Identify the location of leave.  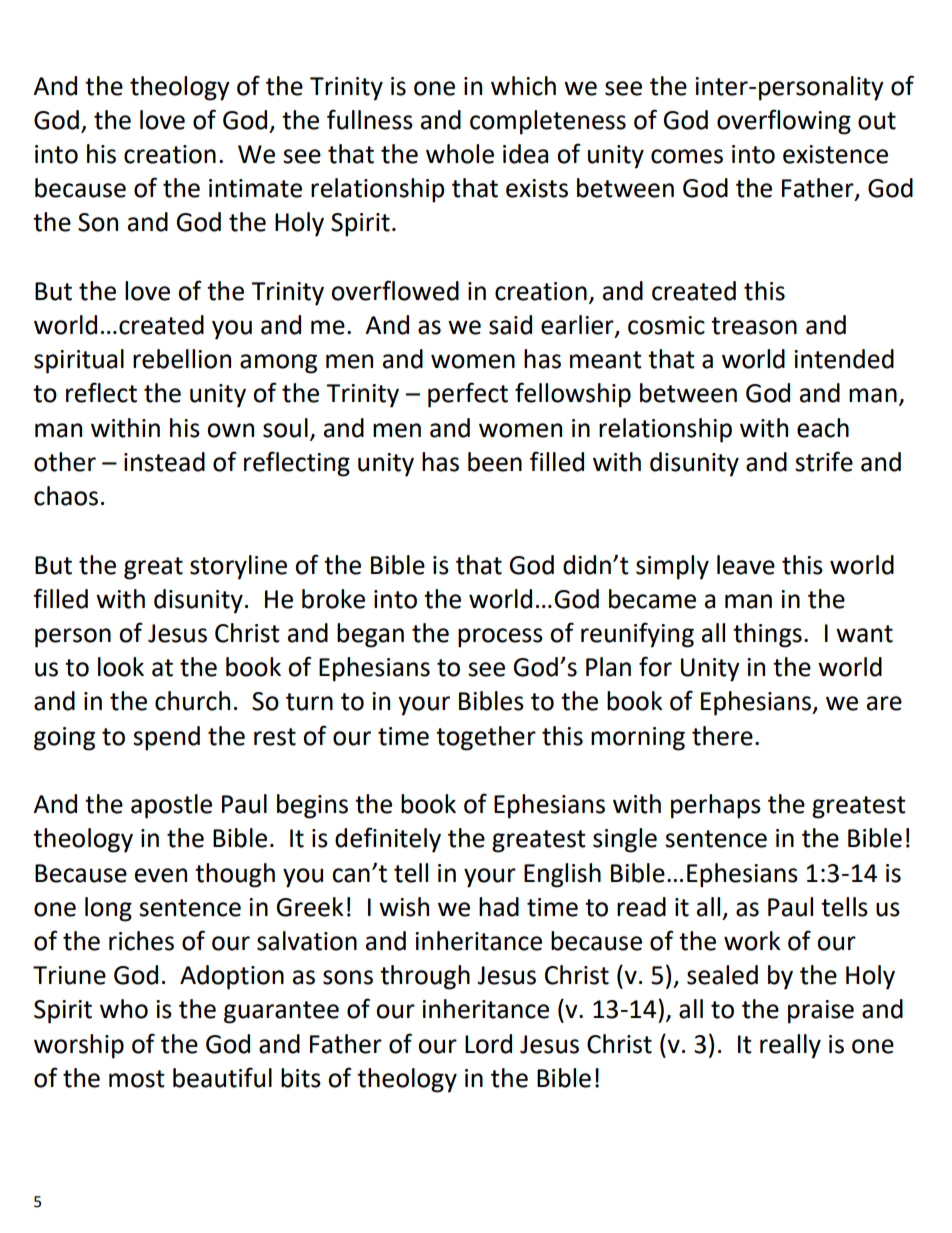
(746, 565).
